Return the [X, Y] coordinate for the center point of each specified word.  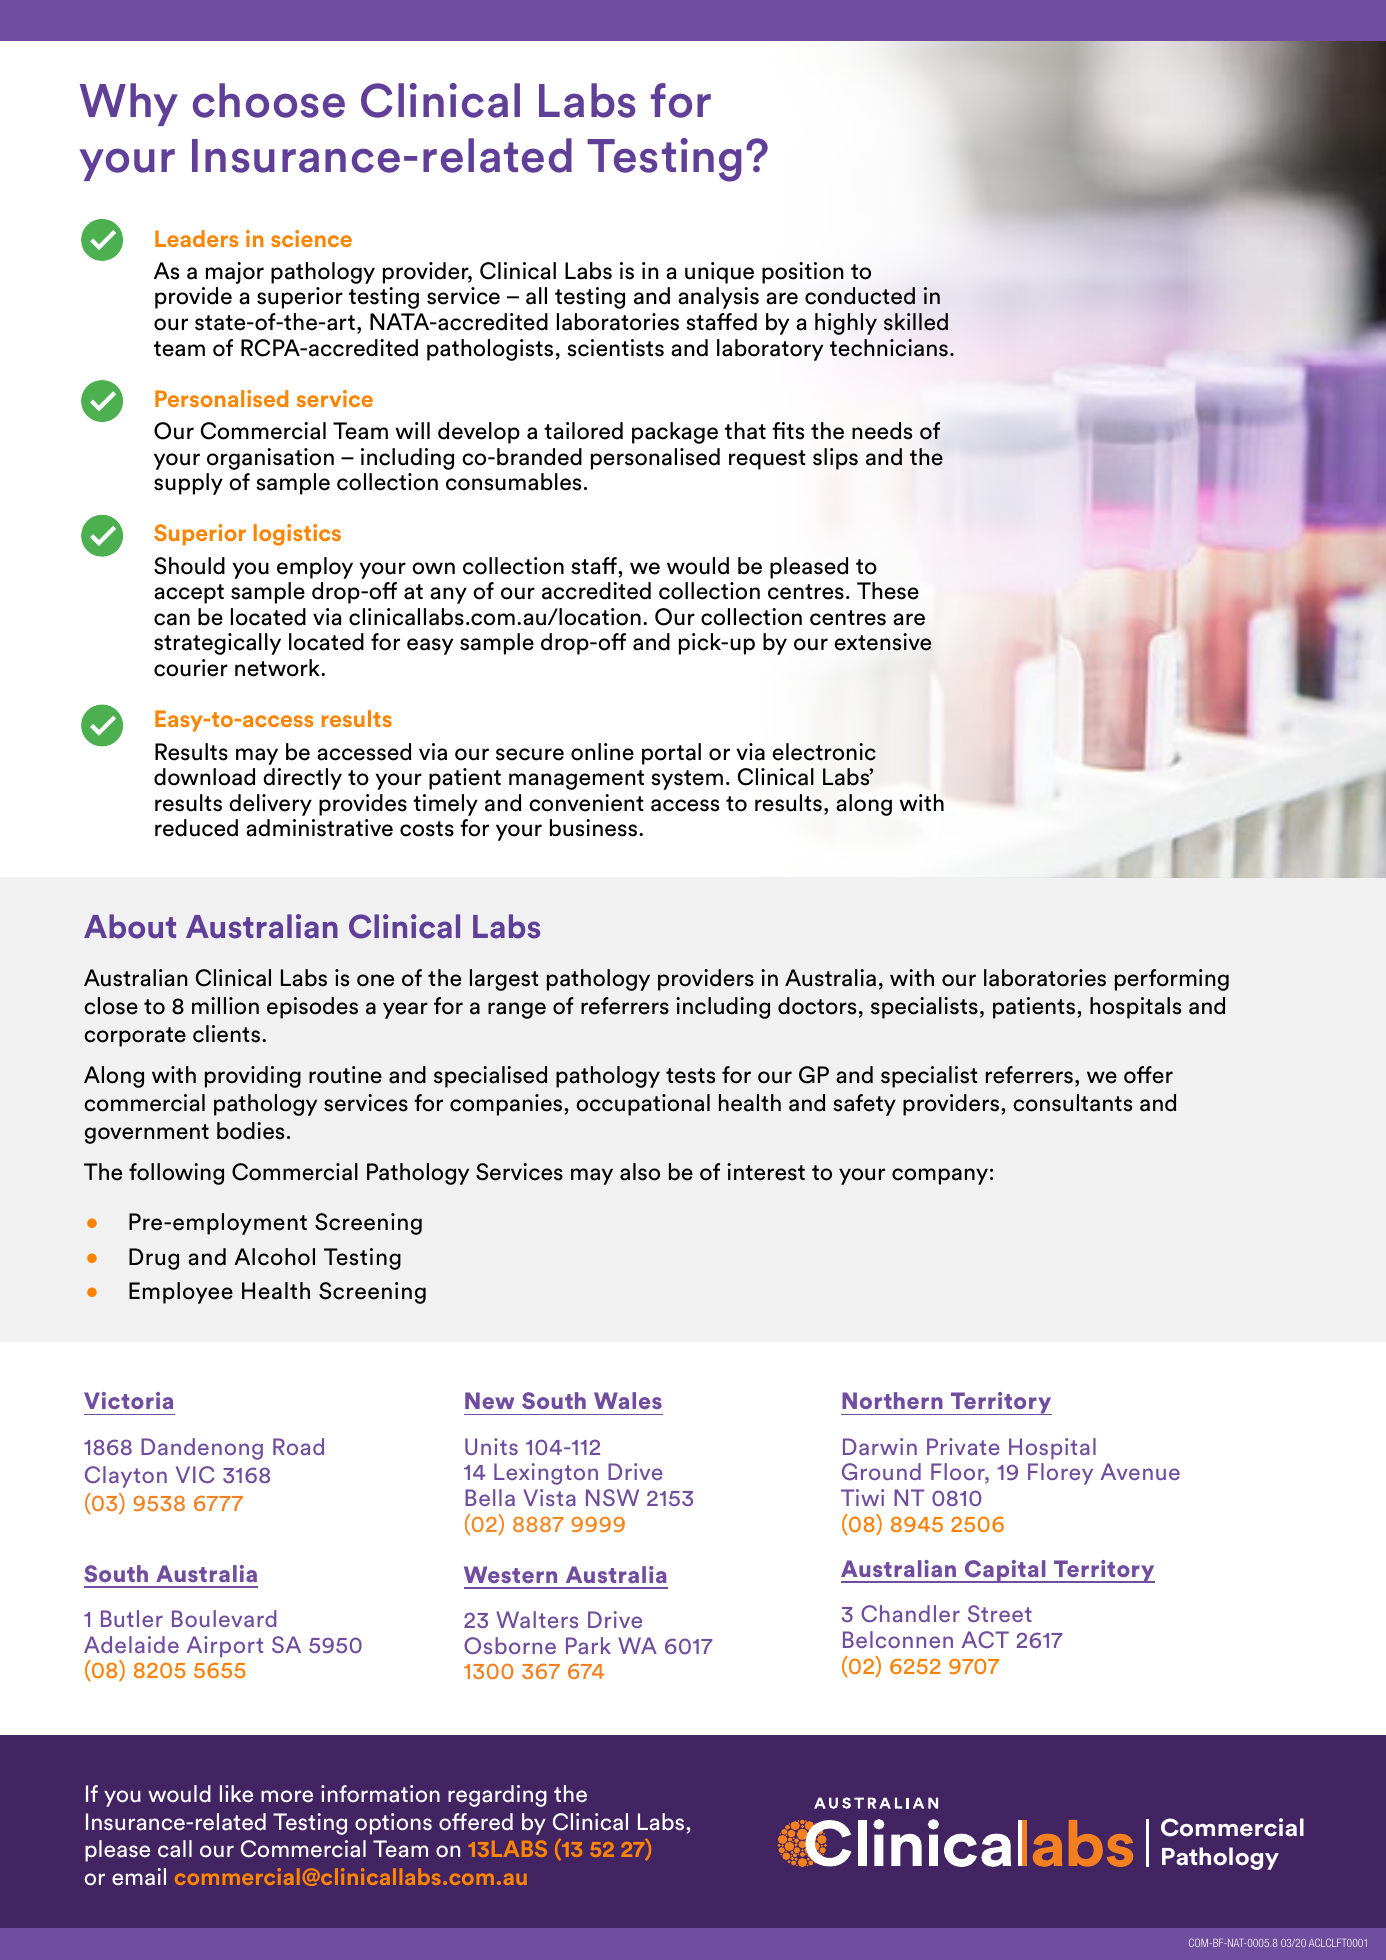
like [236, 1794]
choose [269, 100]
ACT [985, 1639]
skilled [916, 322]
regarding [497, 1796]
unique [719, 273]
